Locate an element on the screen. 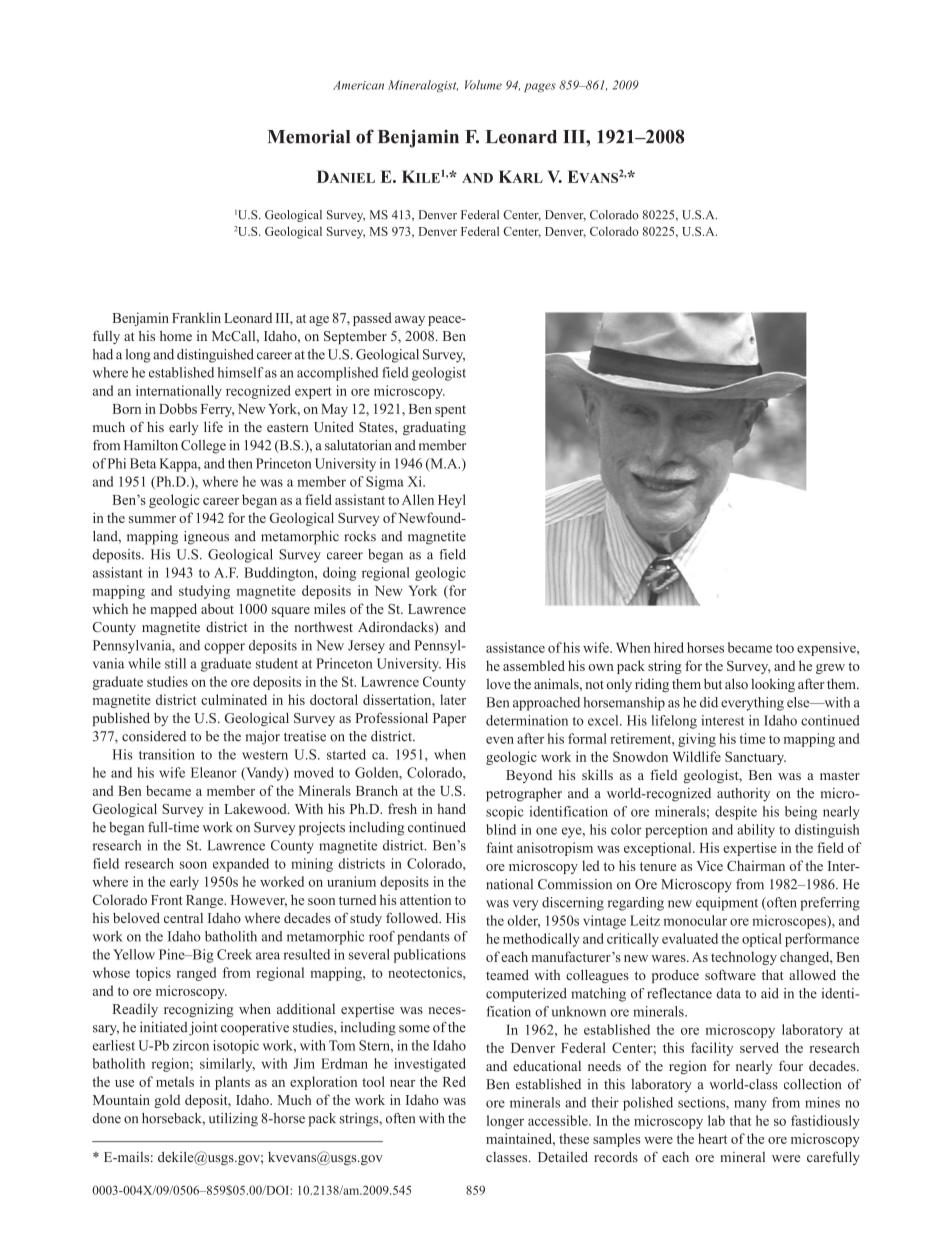 This screenshot has width=952, height=1250. Memorial is located at coordinates (309, 136).
